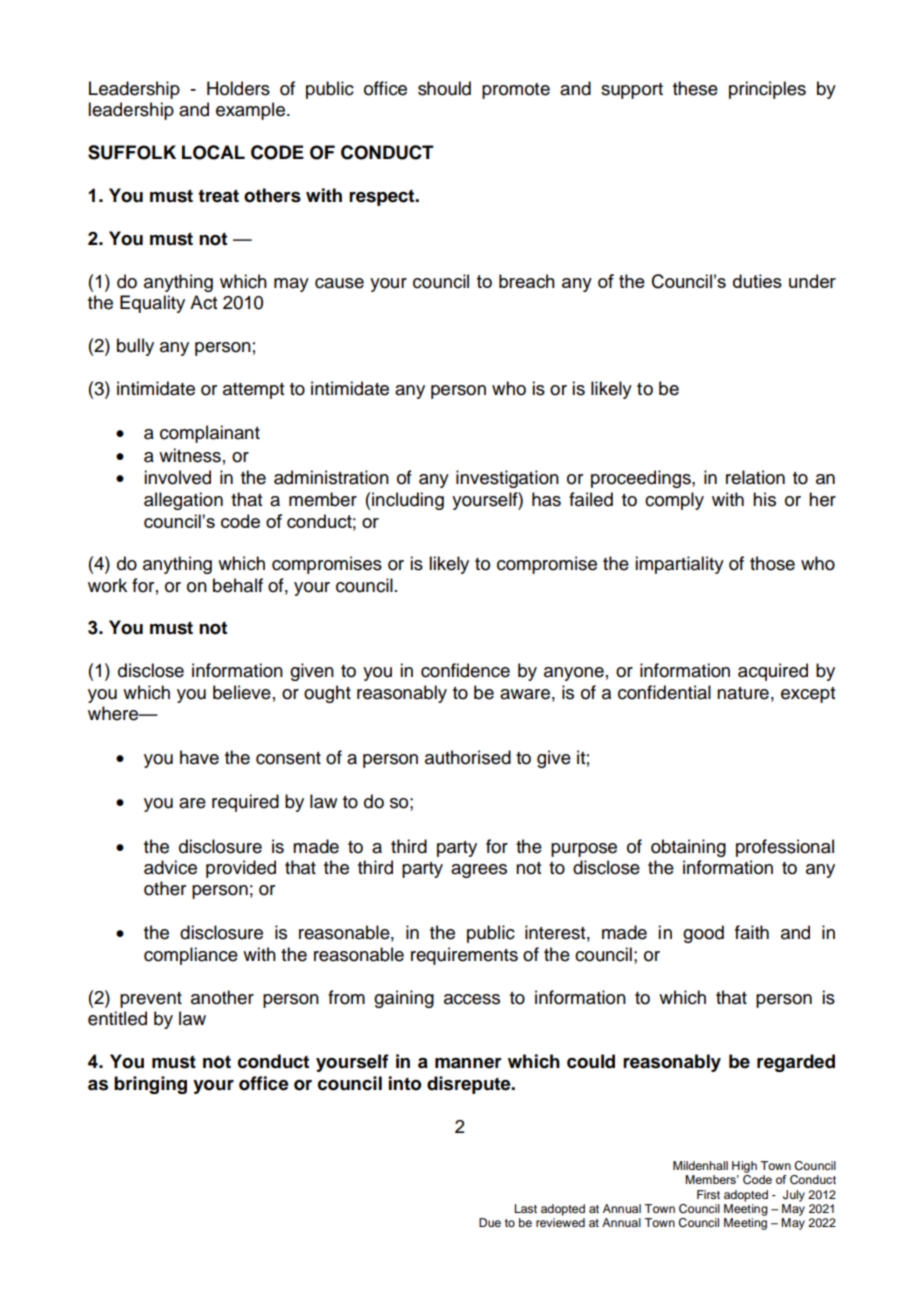 This image has width=924, height=1307. I want to click on First, so click(708, 1194).
